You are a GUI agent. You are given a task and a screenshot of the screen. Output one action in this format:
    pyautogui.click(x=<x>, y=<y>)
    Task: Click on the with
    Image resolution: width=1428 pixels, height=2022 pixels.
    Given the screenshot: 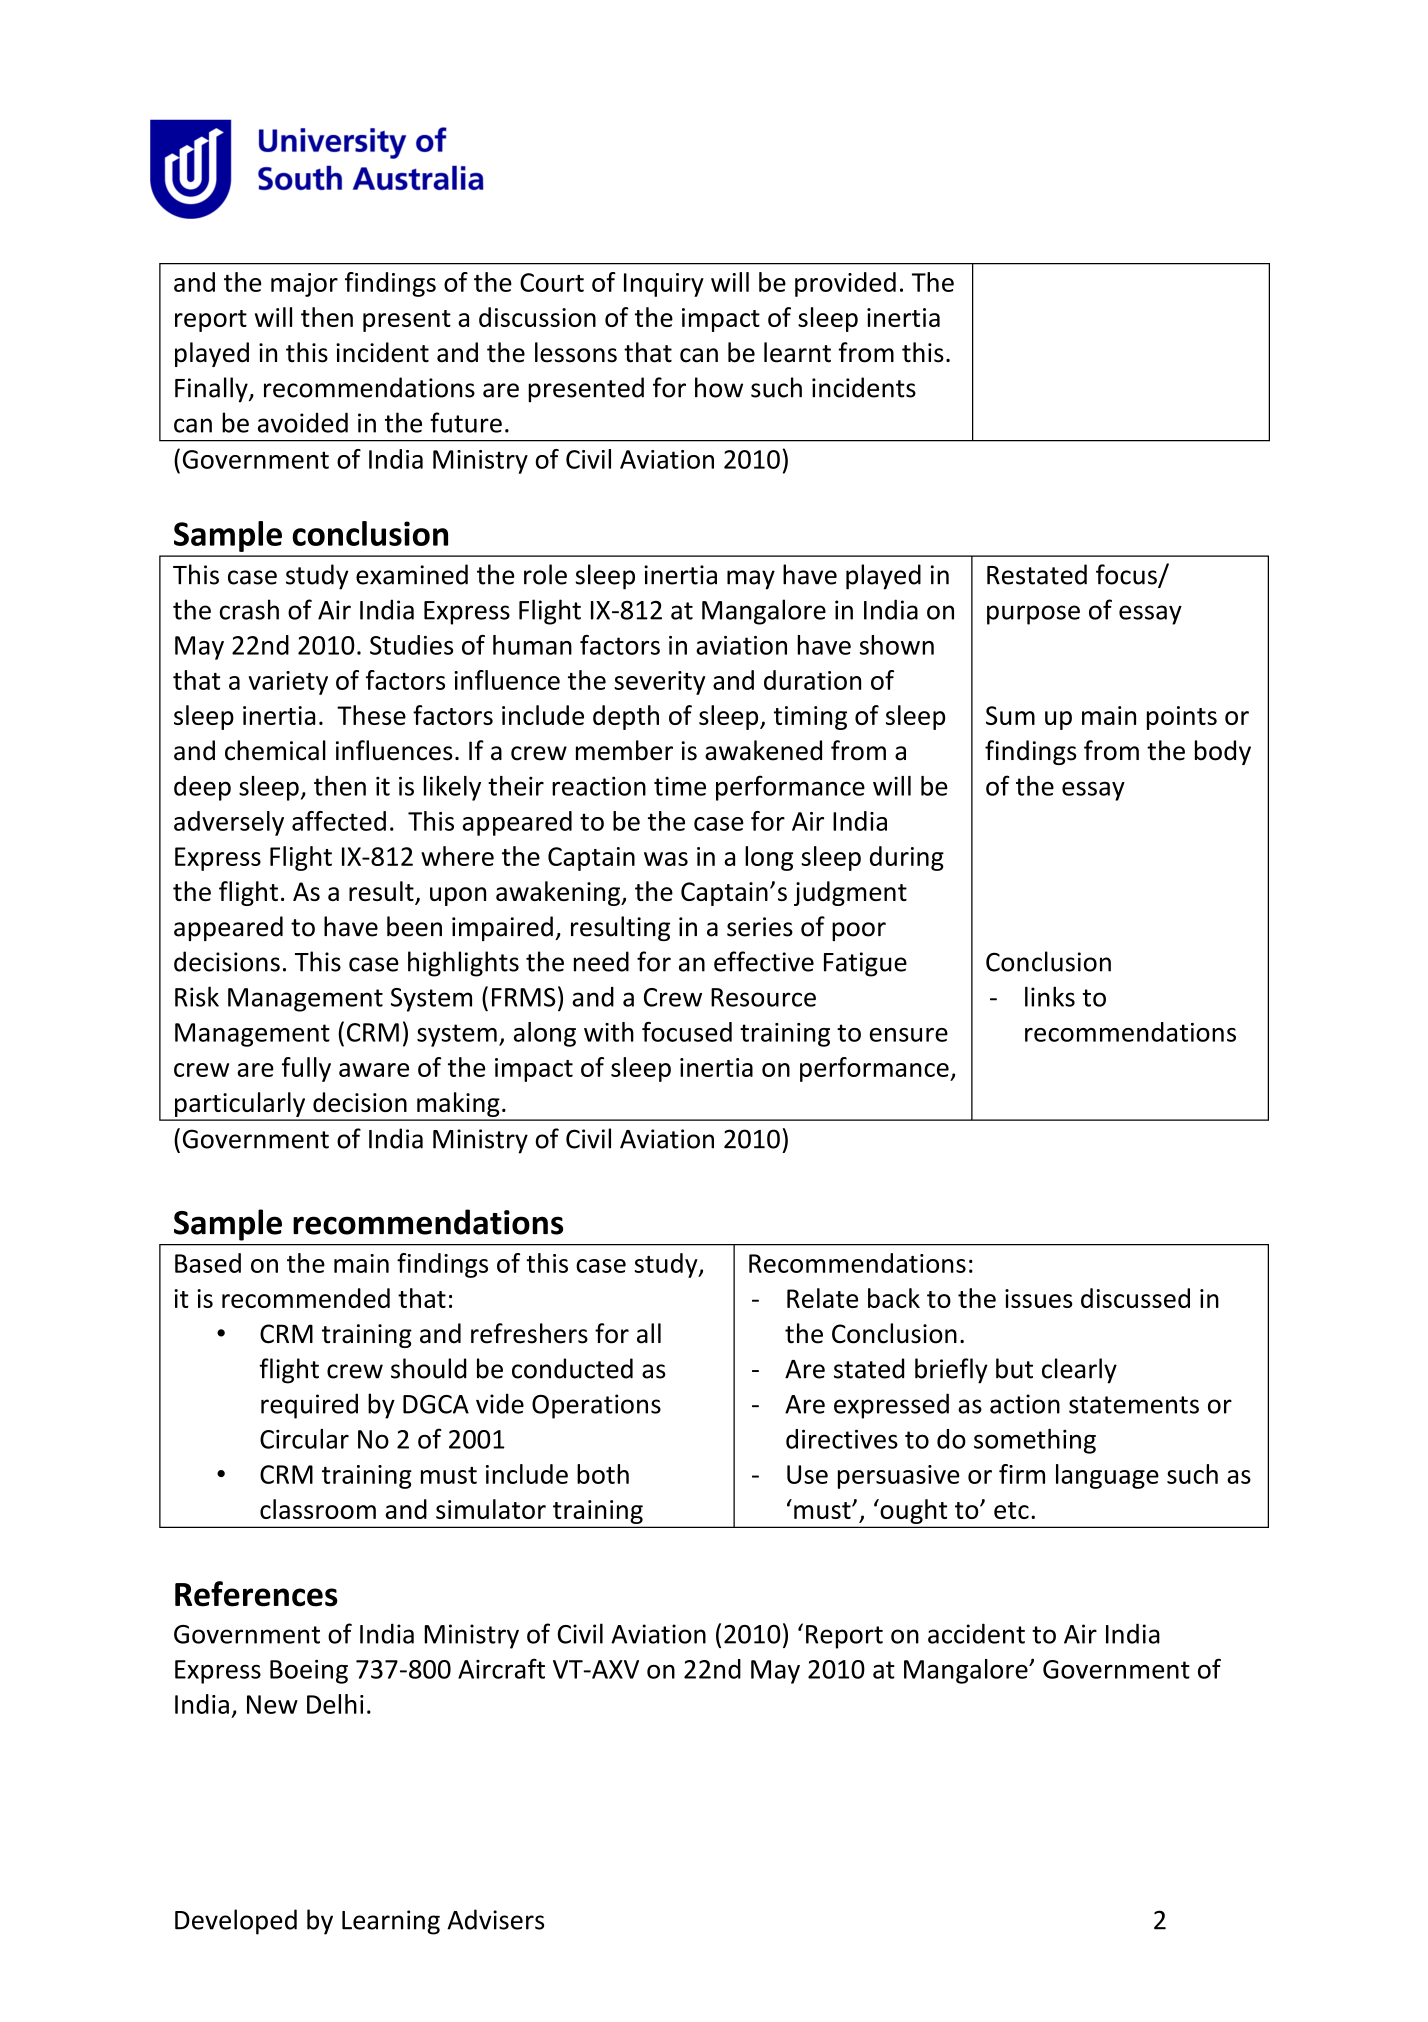 What is the action you would take?
    pyautogui.click(x=609, y=1032)
